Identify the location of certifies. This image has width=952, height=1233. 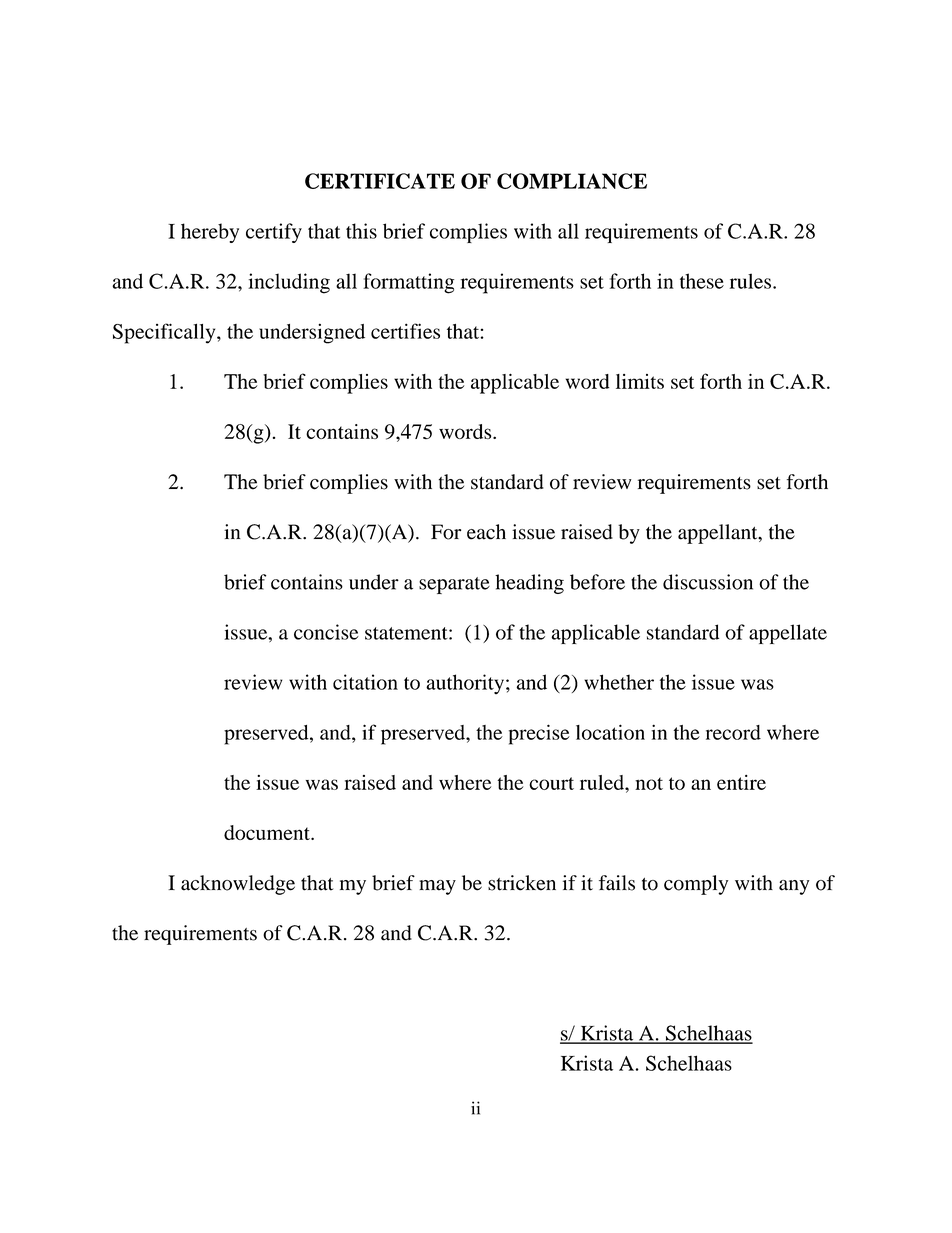
(405, 331).
